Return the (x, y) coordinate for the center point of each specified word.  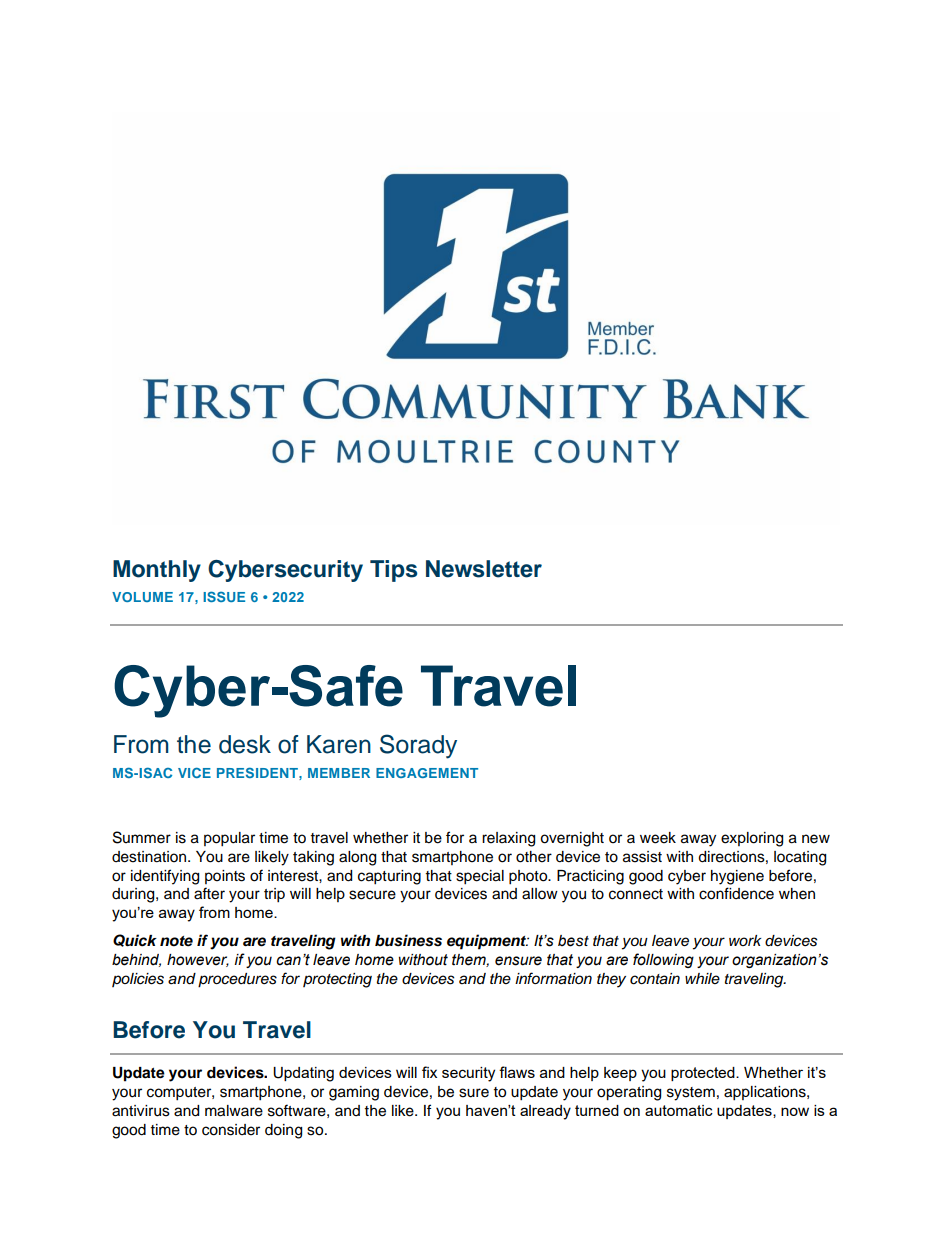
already (545, 1112)
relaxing (508, 839)
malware (234, 1111)
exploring (752, 839)
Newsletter (484, 569)
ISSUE (224, 596)
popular (229, 839)
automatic (679, 1110)
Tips (393, 571)
